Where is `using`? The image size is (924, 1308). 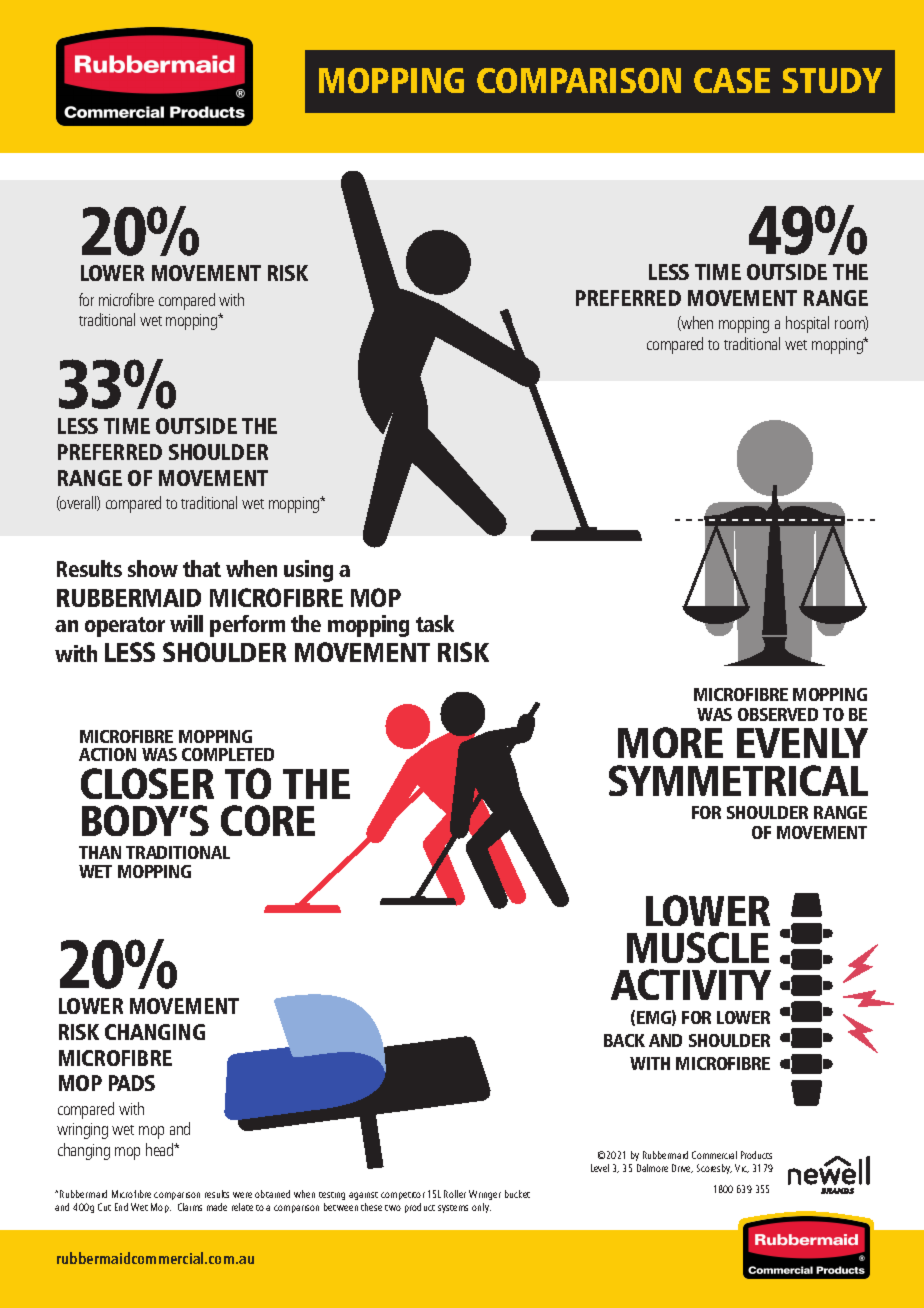
using is located at coordinates (308, 571).
